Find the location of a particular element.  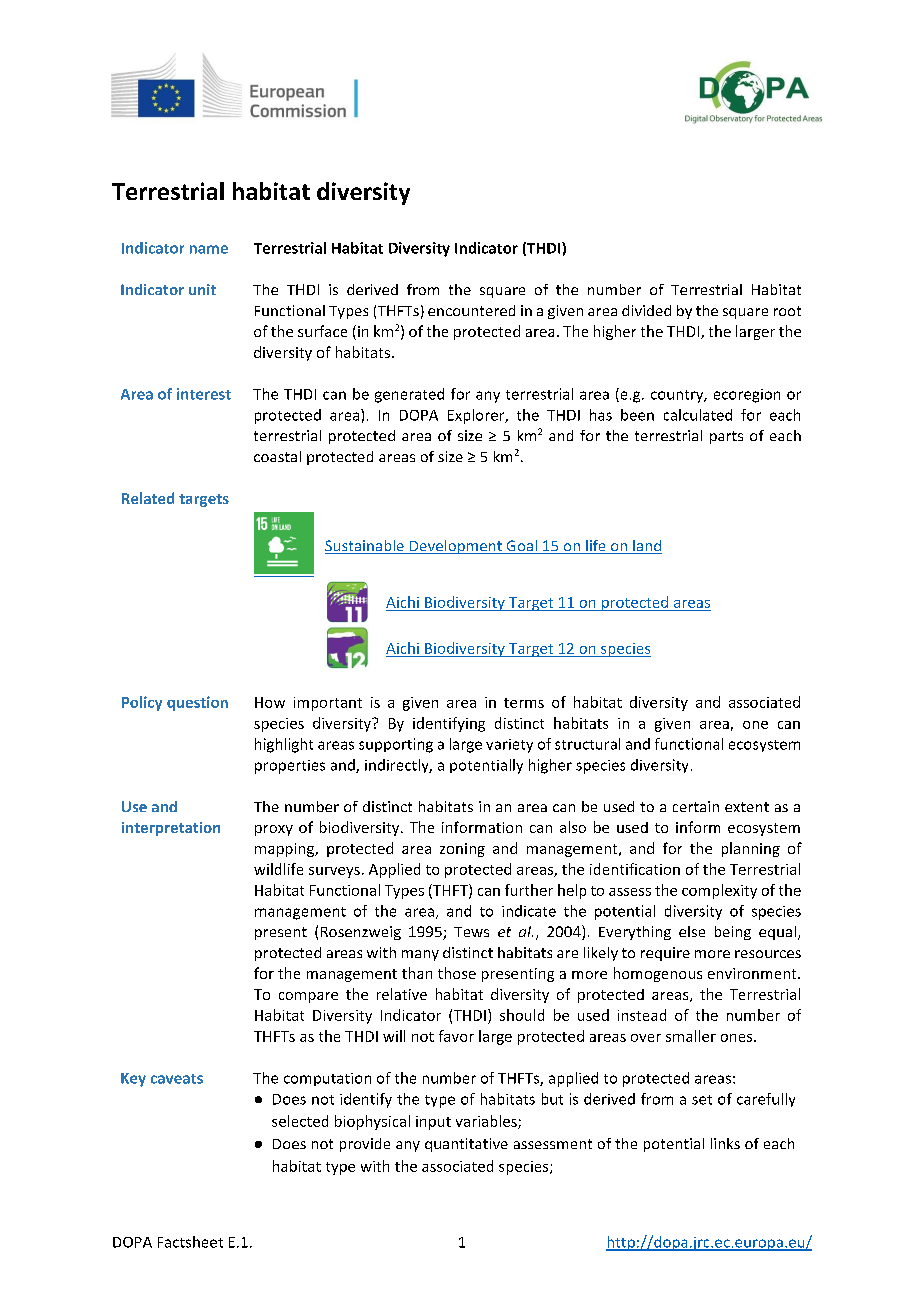

caveats is located at coordinates (177, 1079).
